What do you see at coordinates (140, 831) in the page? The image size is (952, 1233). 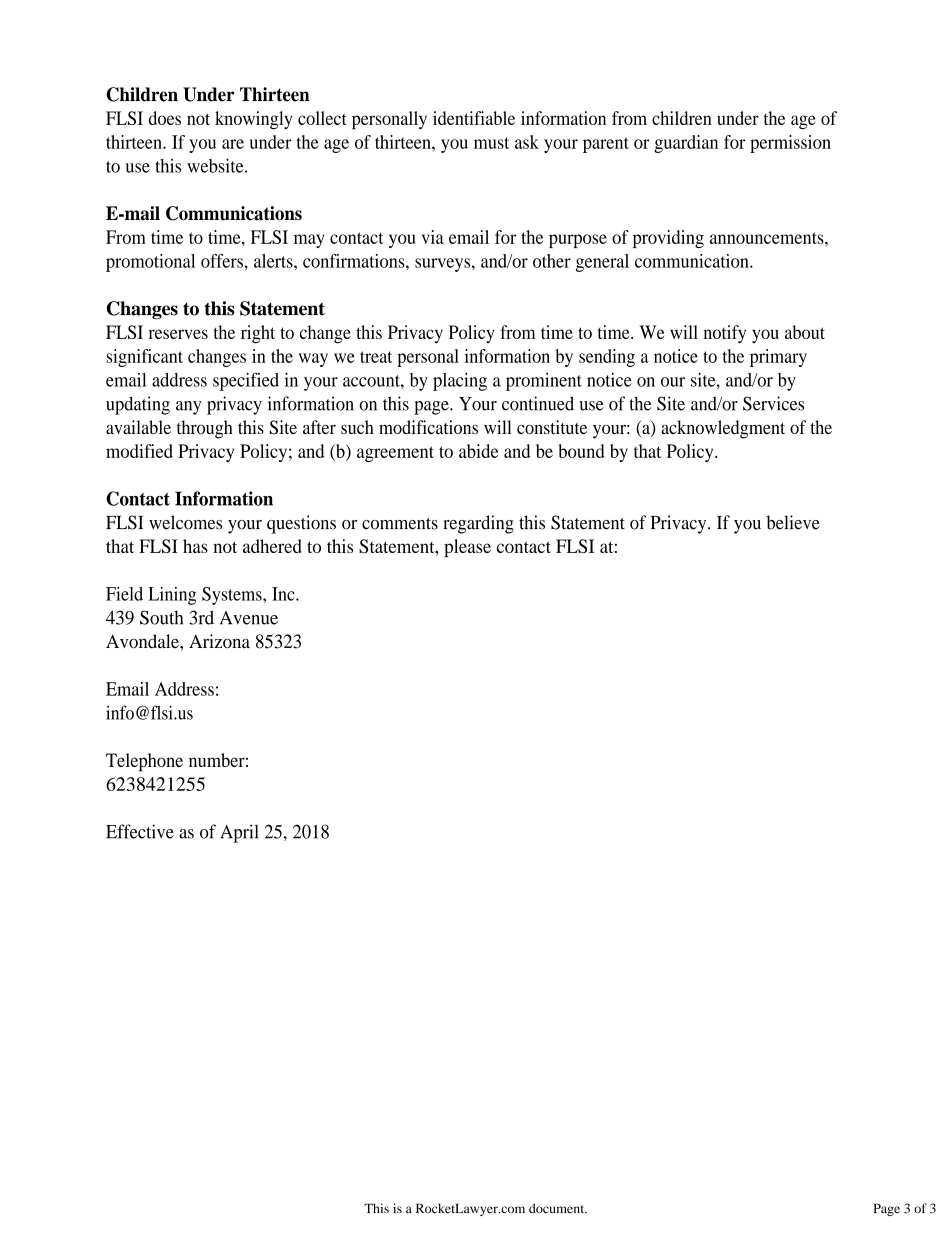 I see `Effective` at bounding box center [140, 831].
